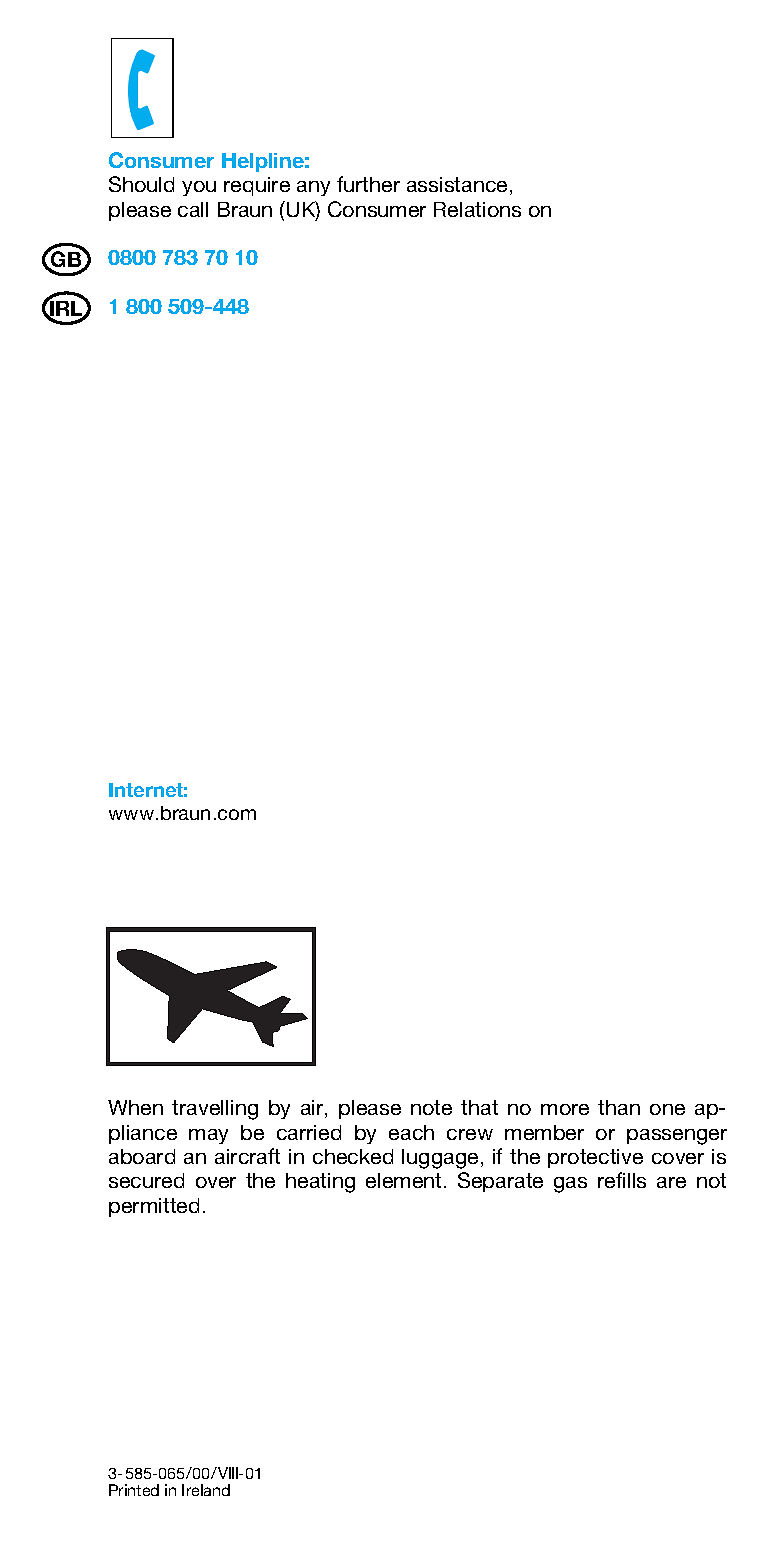 This image has width=766, height=1568. Describe the element at coordinates (193, 209) in the image. I see `call` at that location.
